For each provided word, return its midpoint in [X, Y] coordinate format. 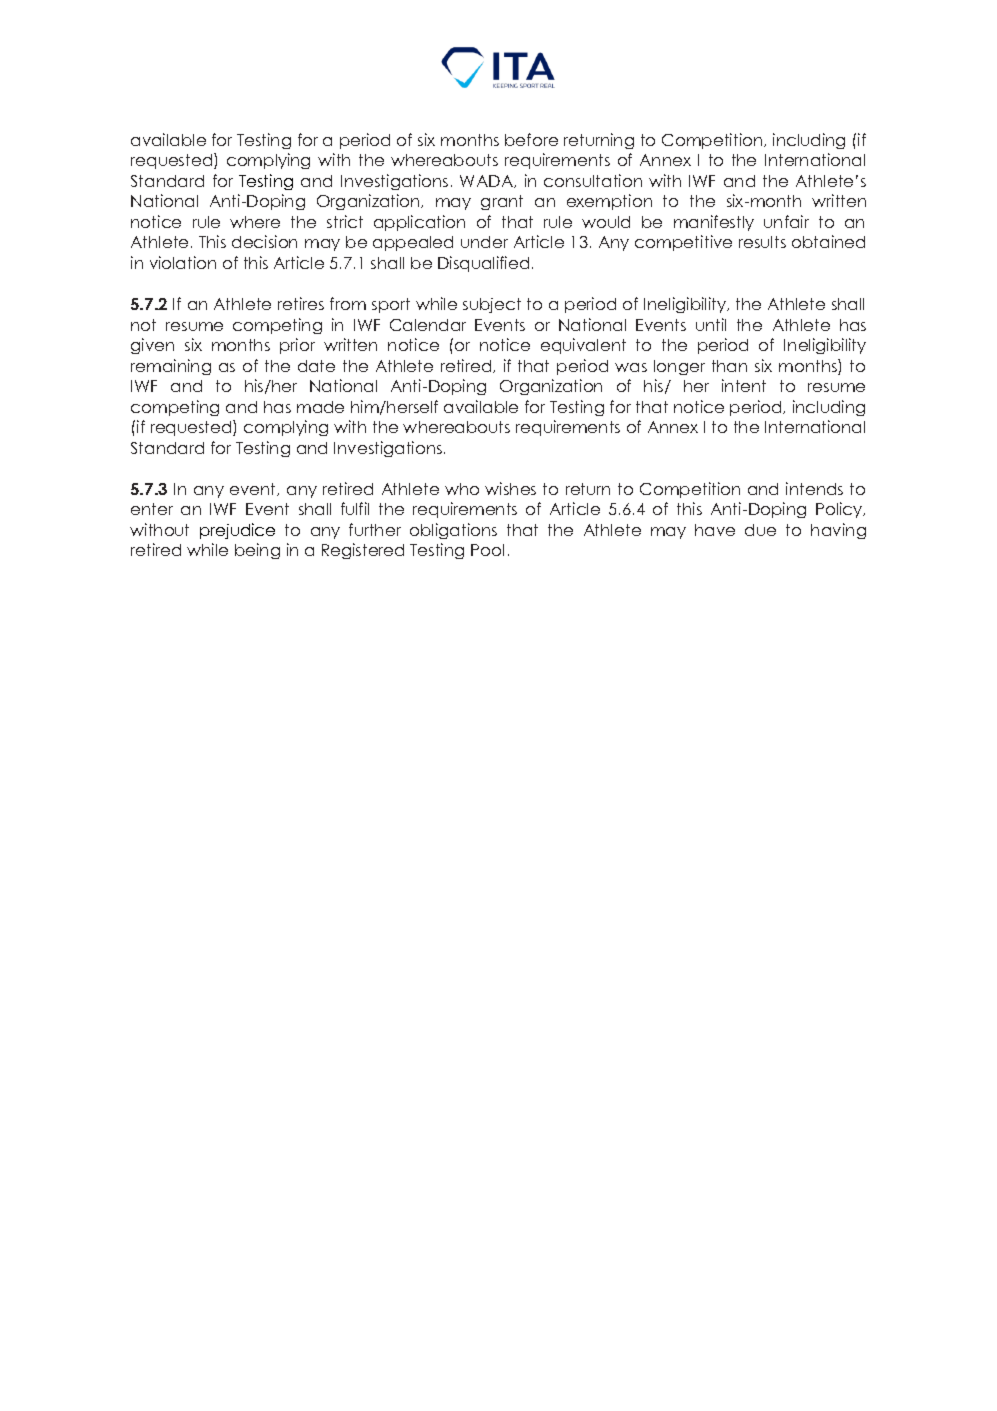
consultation [593, 180]
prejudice [237, 531]
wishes [510, 488]
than [729, 366]
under [484, 242]
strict [345, 221]
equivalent [583, 346]
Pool [487, 550]
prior [297, 346]
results [762, 242]
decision [264, 241]
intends [814, 488]
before [531, 139]
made [320, 407]
